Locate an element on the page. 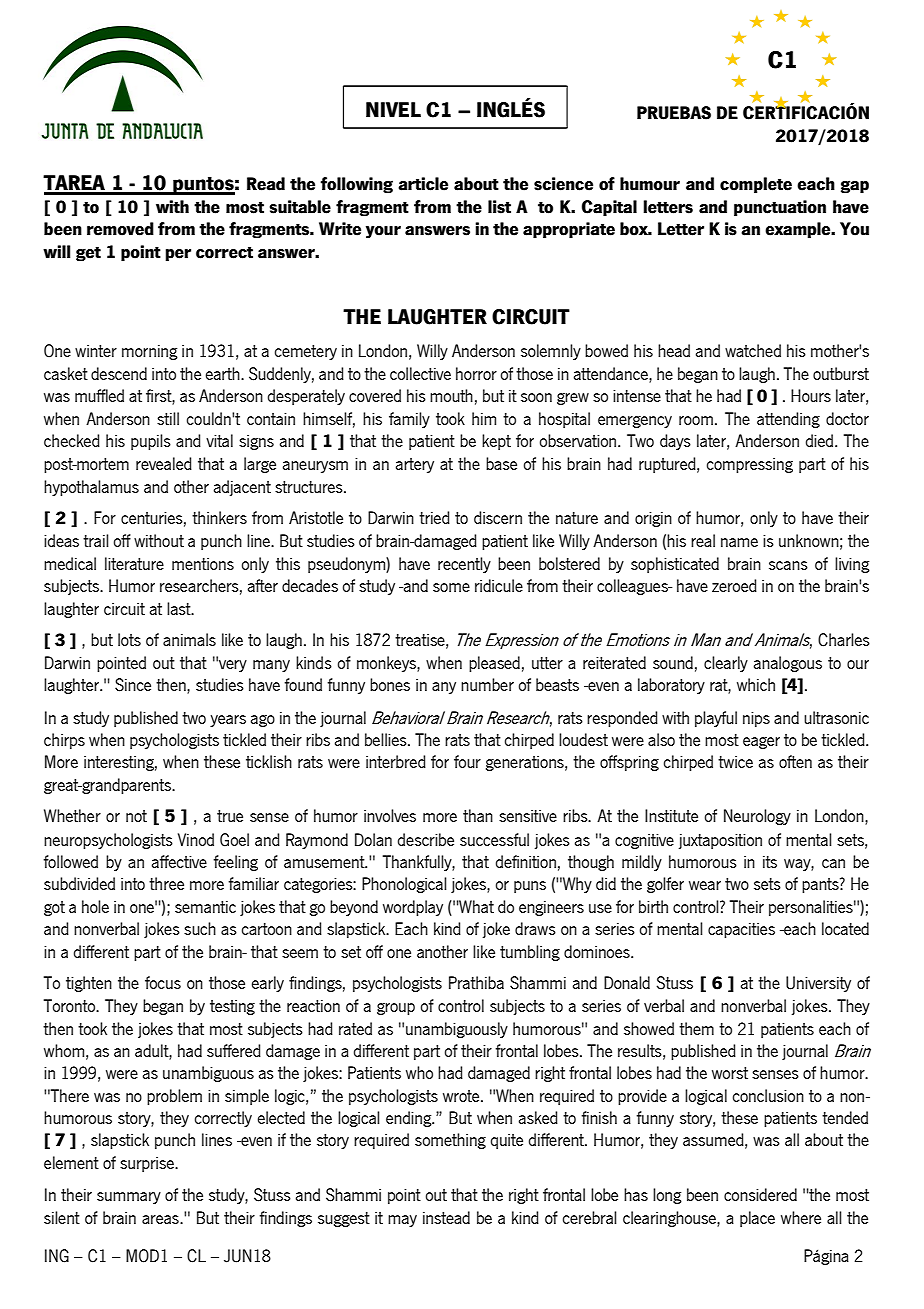  instead is located at coordinates (446, 1217).
